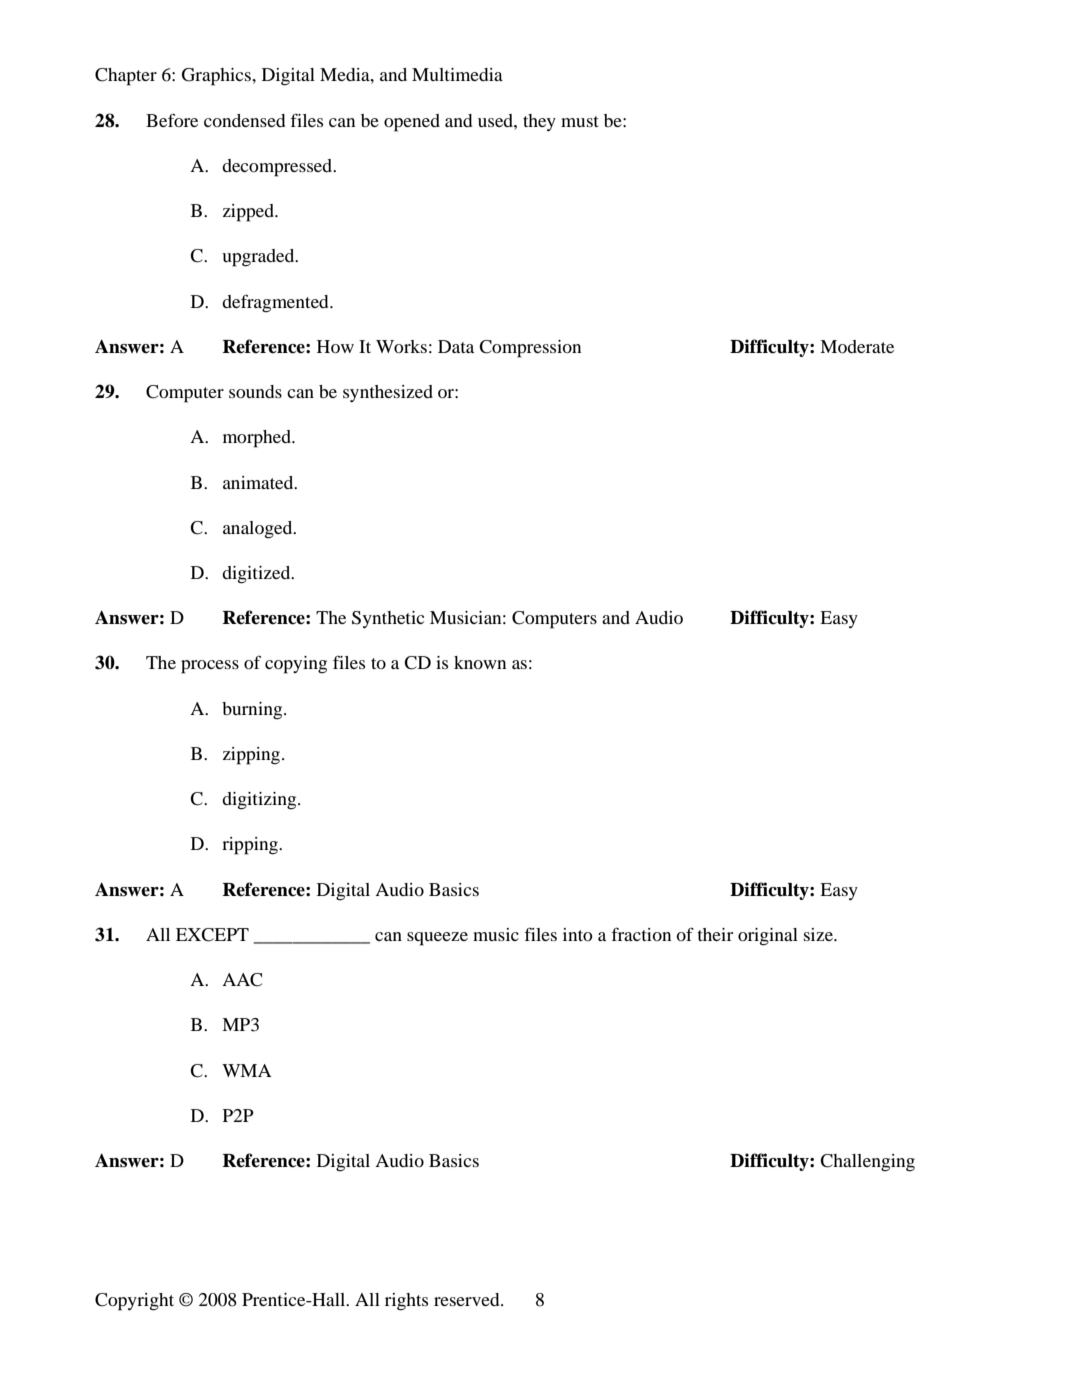 This screenshot has width=1080, height=1397. What do you see at coordinates (244, 120) in the screenshot?
I see `condensed` at bounding box center [244, 120].
